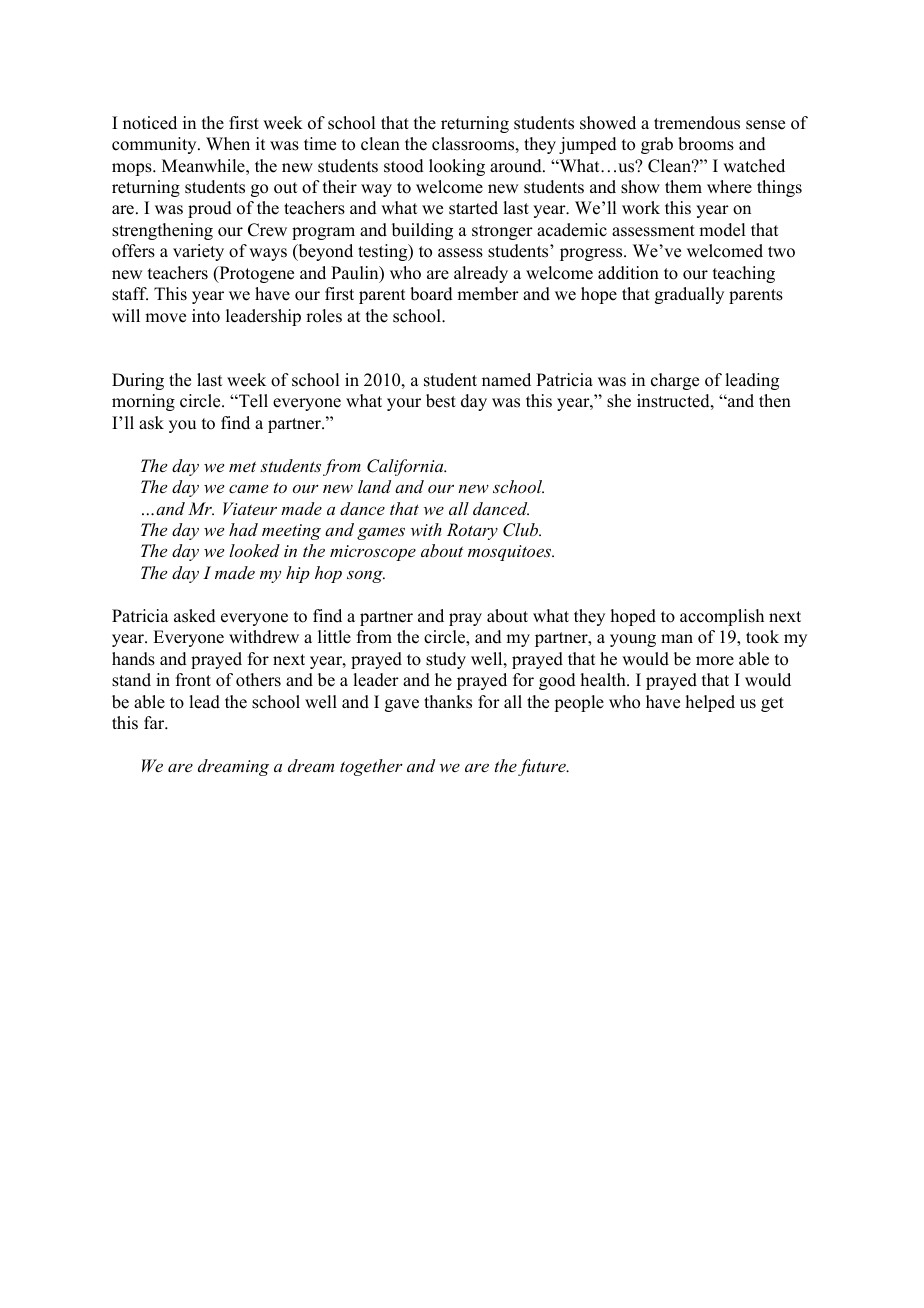 Image resolution: width=924 pixels, height=1308 pixels. What do you see at coordinates (457, 167) in the page?
I see `looking` at bounding box center [457, 167].
